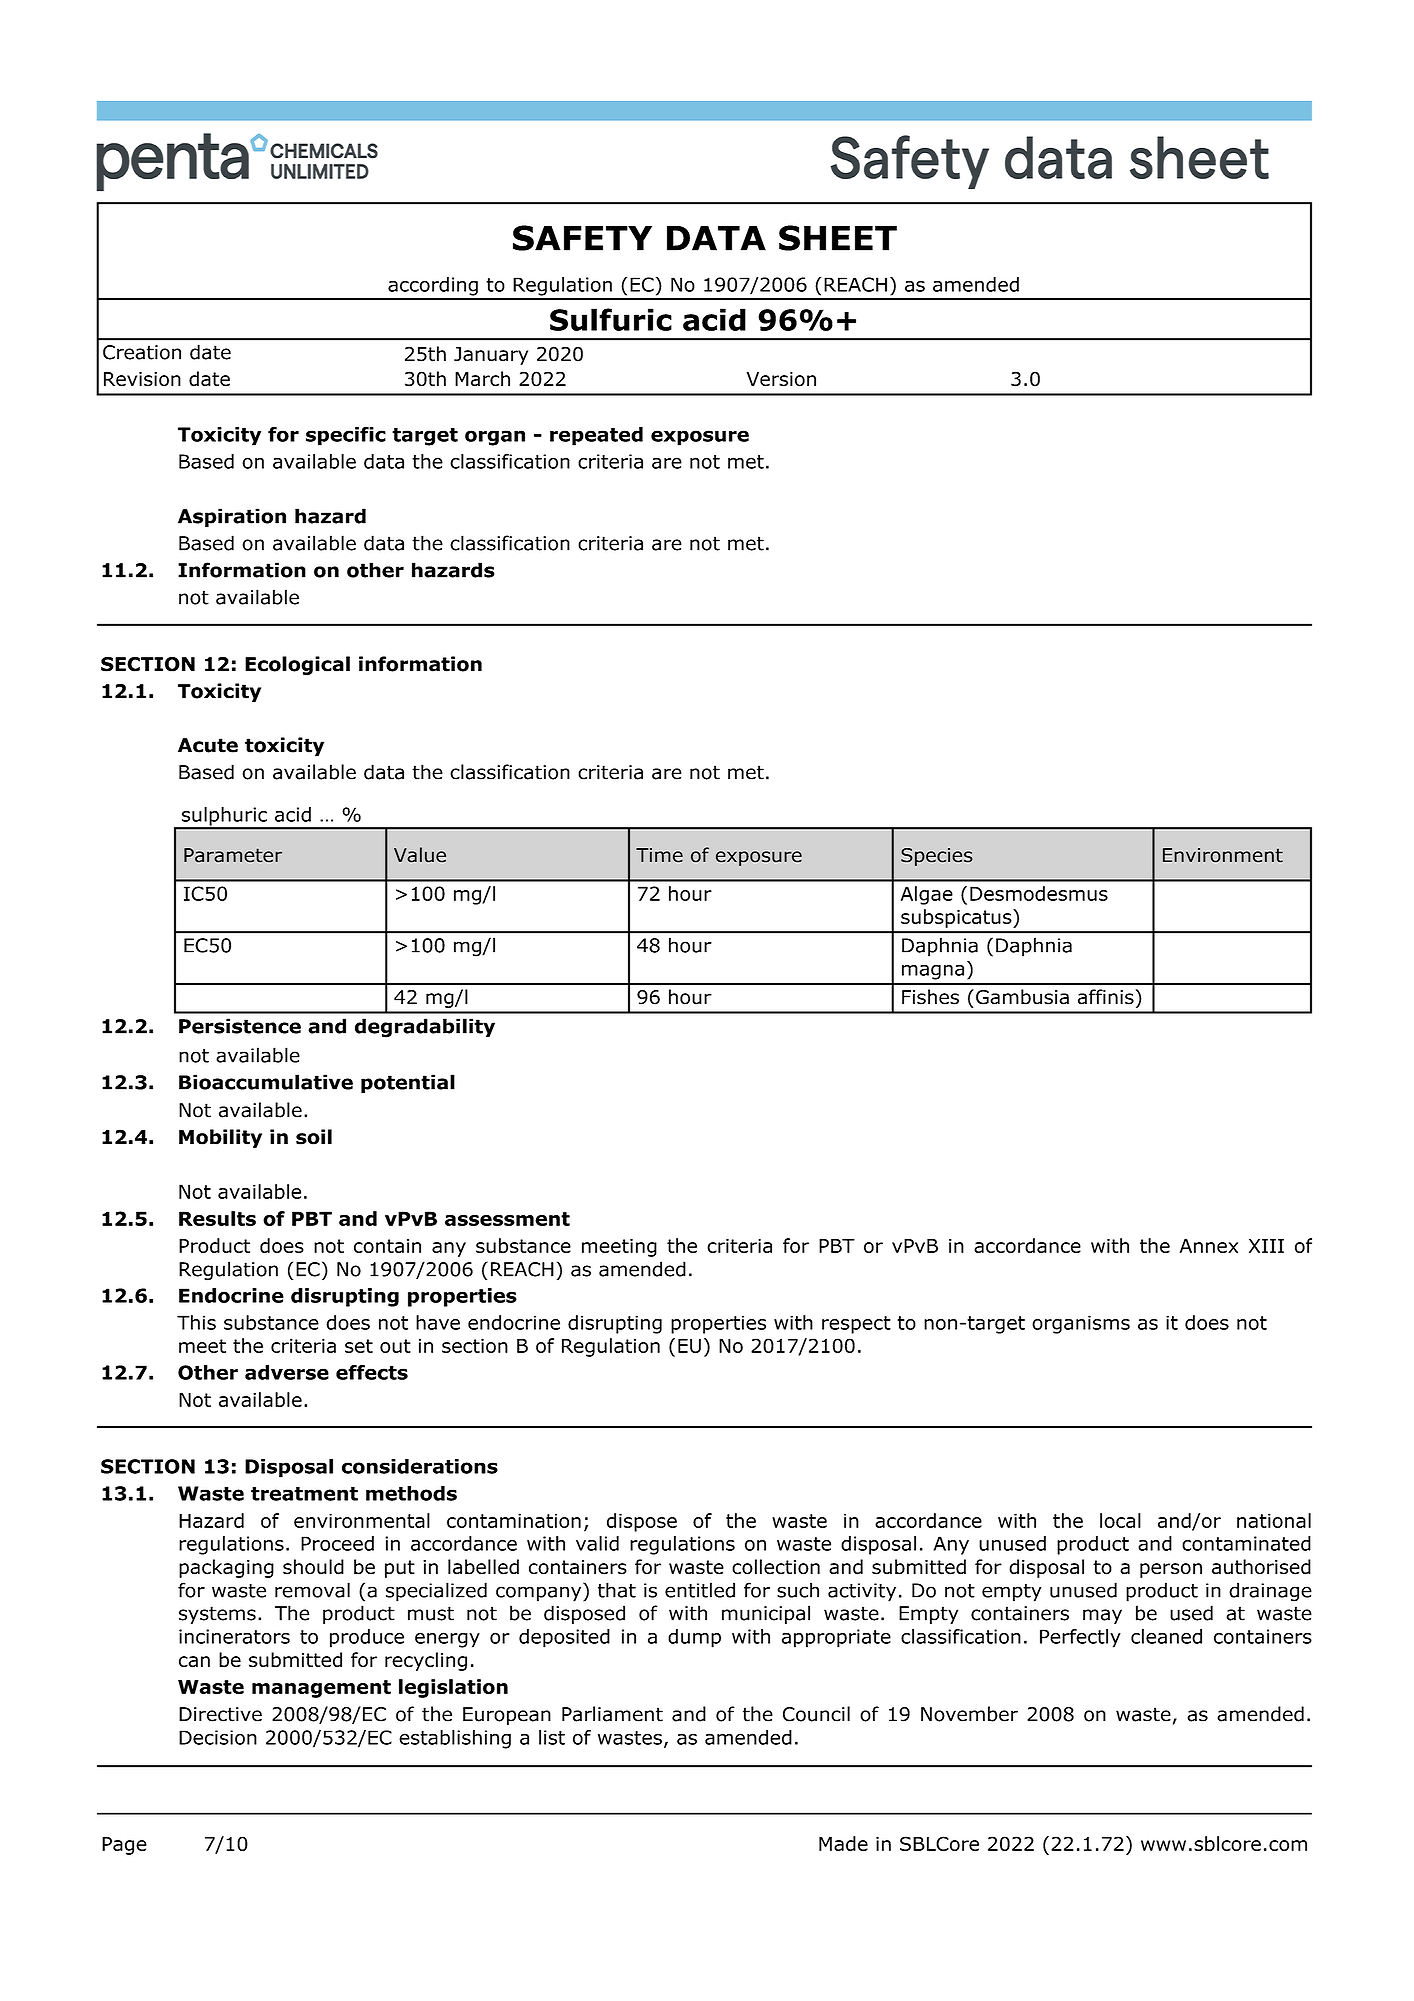 The height and width of the screenshot is (2001, 1414). Describe the element at coordinates (936, 857) in the screenshot. I see `Species` at that location.
